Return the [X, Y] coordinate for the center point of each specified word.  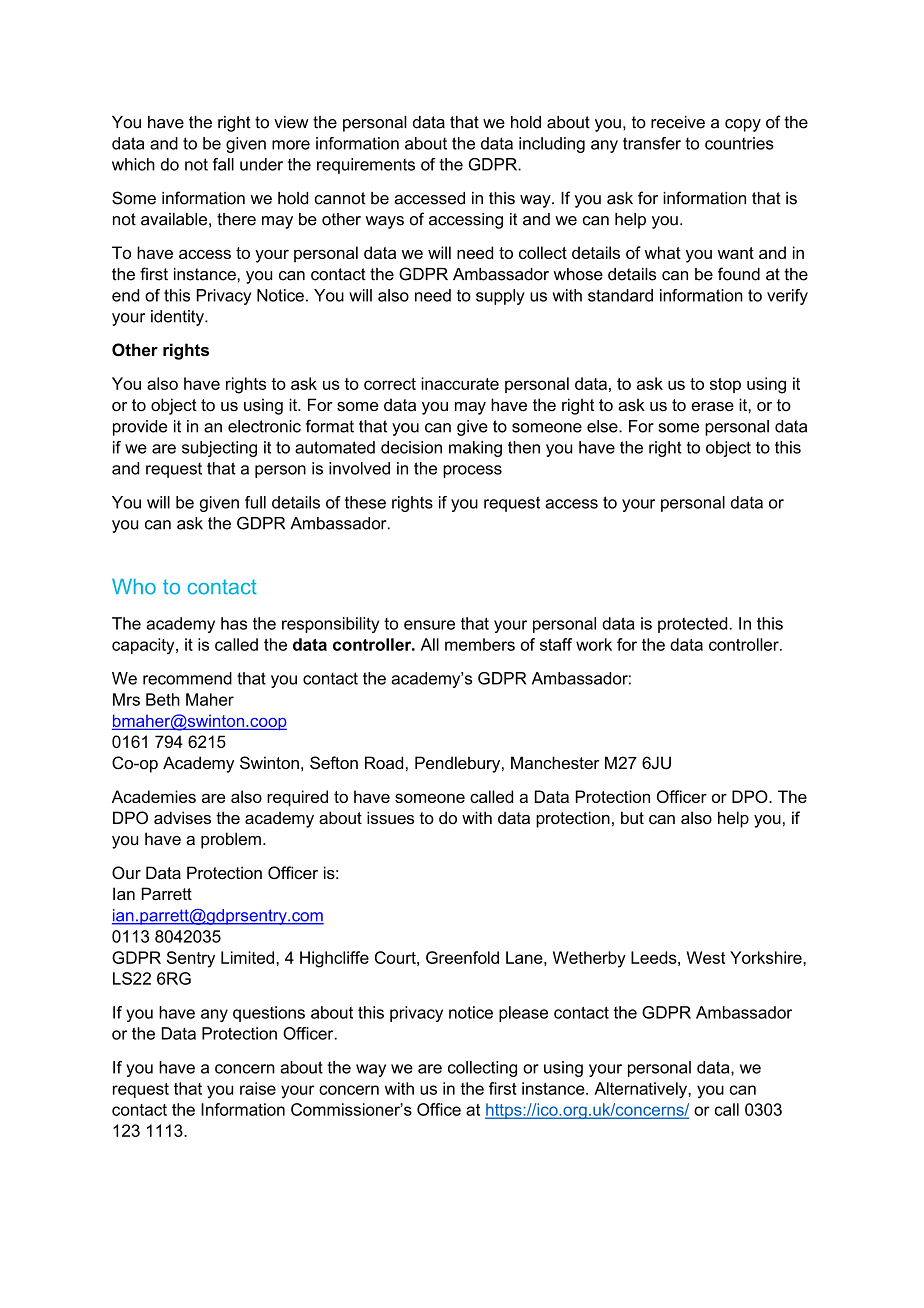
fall [223, 164]
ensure [429, 625]
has [234, 623]
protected [694, 625]
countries [739, 143]
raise [258, 1088]
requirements [366, 166]
